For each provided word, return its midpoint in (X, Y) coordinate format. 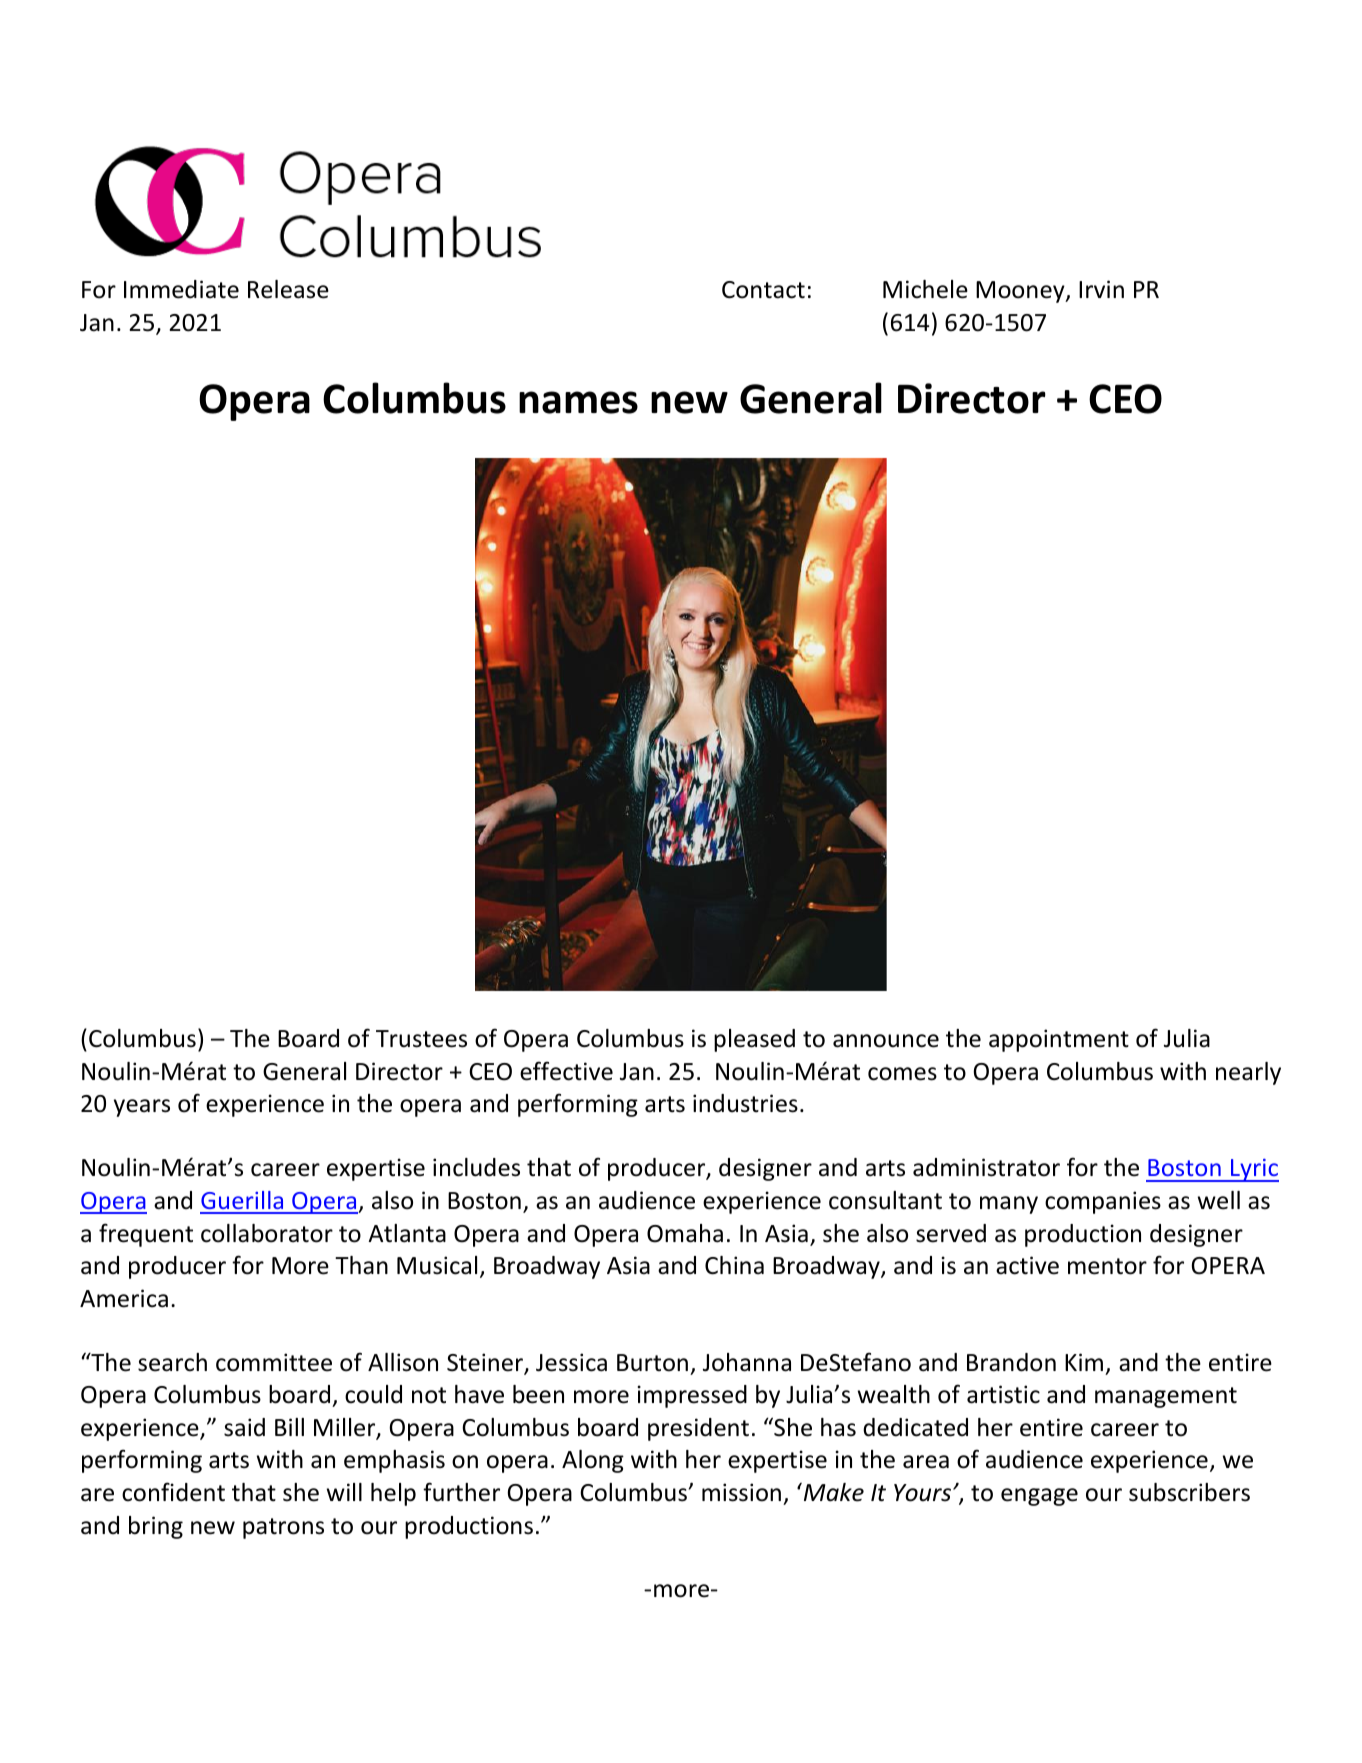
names (578, 402)
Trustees (421, 1039)
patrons (283, 1528)
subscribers (1189, 1492)
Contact (763, 290)
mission (741, 1492)
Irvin (1101, 289)
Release (288, 289)
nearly (1248, 1073)
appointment (1059, 1040)
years (142, 1108)
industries (745, 1103)
